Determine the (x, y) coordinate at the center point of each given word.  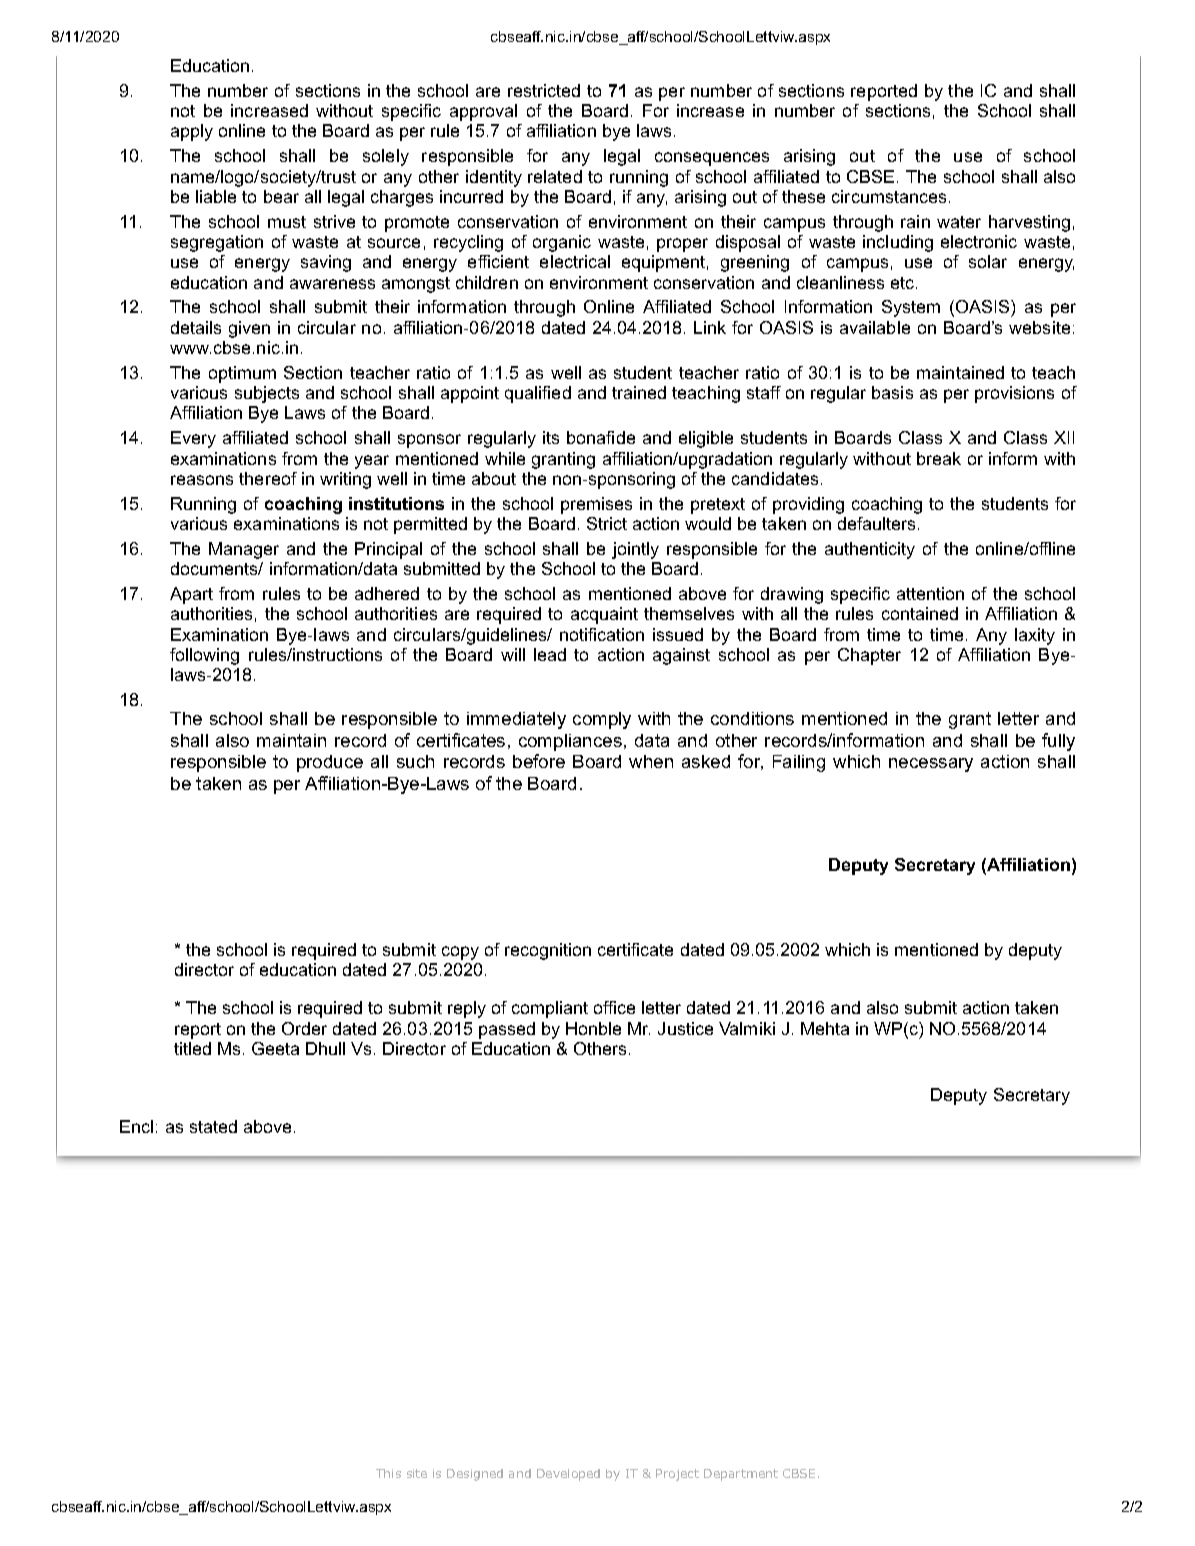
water (959, 222)
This (388, 1473)
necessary (931, 765)
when (651, 761)
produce (330, 763)
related (555, 176)
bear (281, 196)
